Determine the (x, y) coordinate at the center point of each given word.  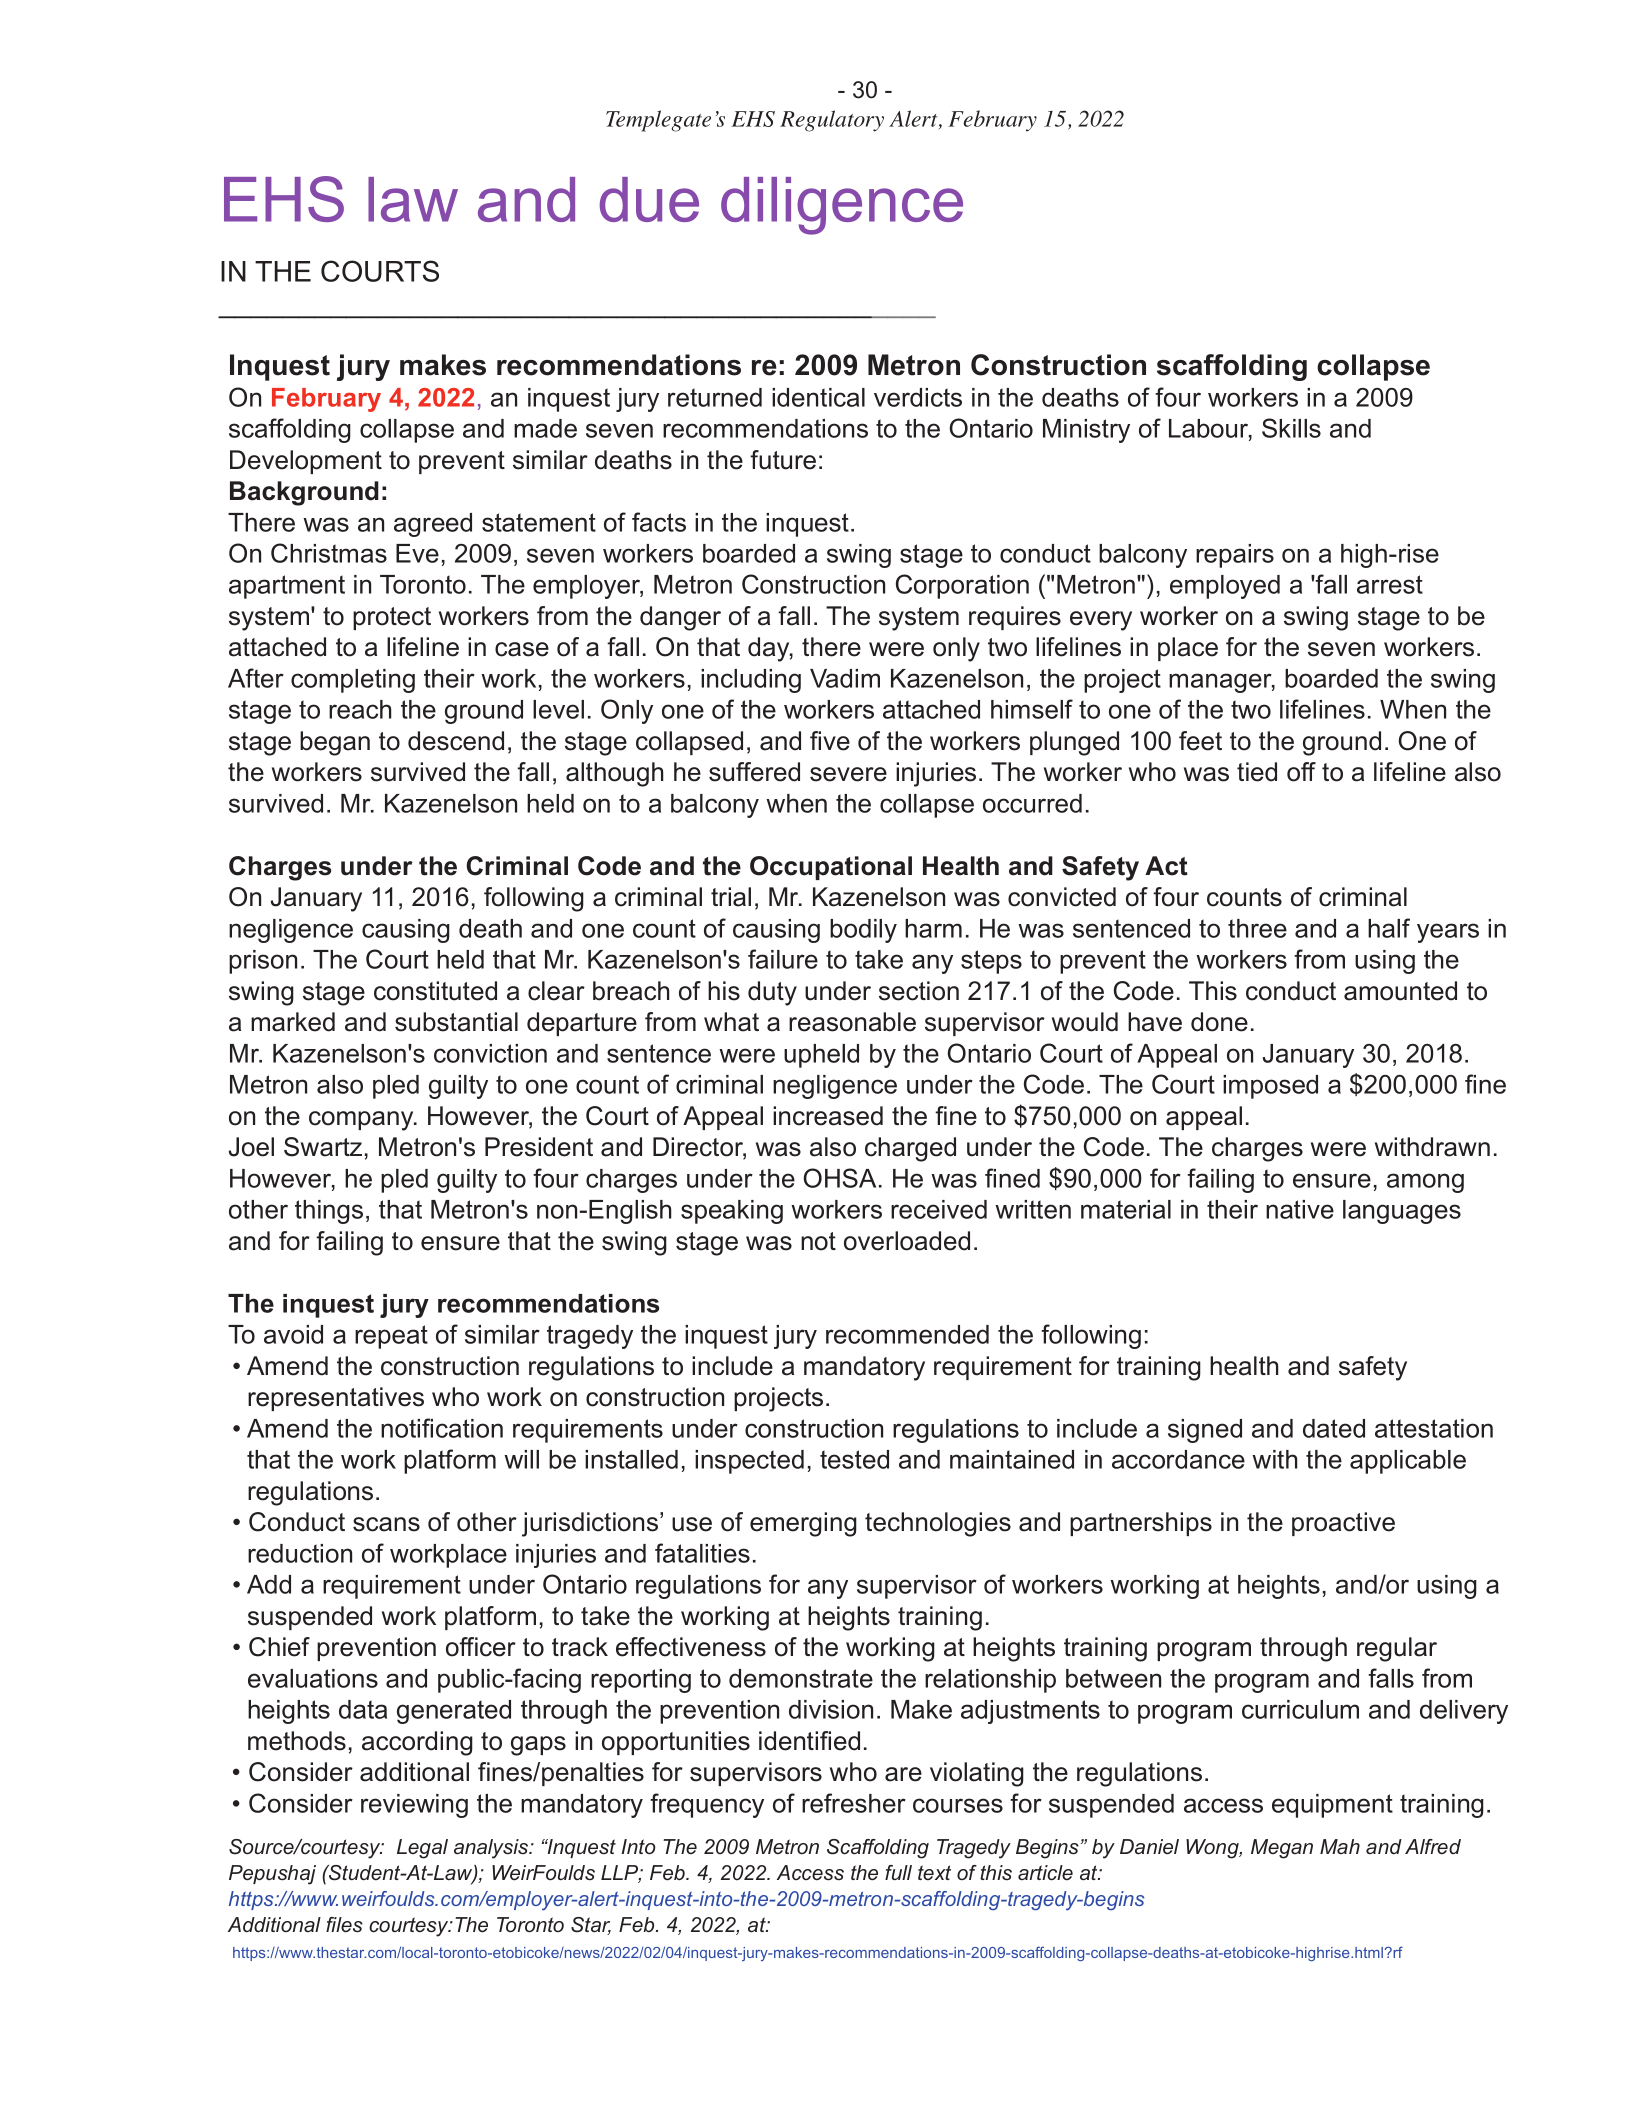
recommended (907, 1334)
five (830, 741)
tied (1257, 772)
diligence (842, 206)
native (1300, 1209)
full (898, 1872)
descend (456, 741)
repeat (391, 1337)
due (649, 199)
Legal (422, 1849)
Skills (1291, 428)
